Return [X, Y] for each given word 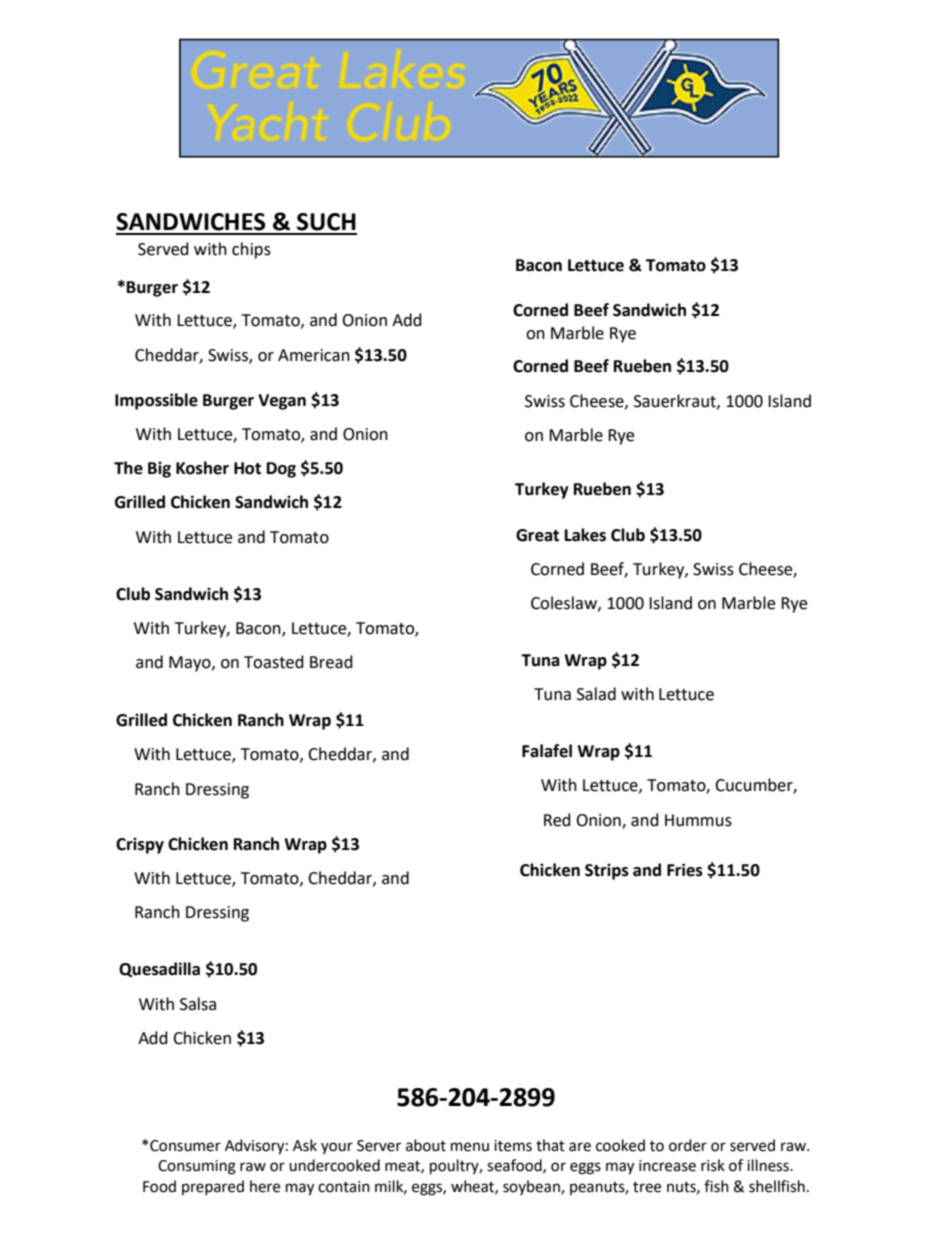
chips [251, 250]
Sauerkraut [676, 401]
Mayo [191, 664]
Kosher [202, 468]
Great [537, 535]
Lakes [585, 535]
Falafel [547, 751]
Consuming [197, 1167]
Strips [607, 871]
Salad [596, 694]
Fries [685, 870]
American [314, 355]
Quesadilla [159, 970]
